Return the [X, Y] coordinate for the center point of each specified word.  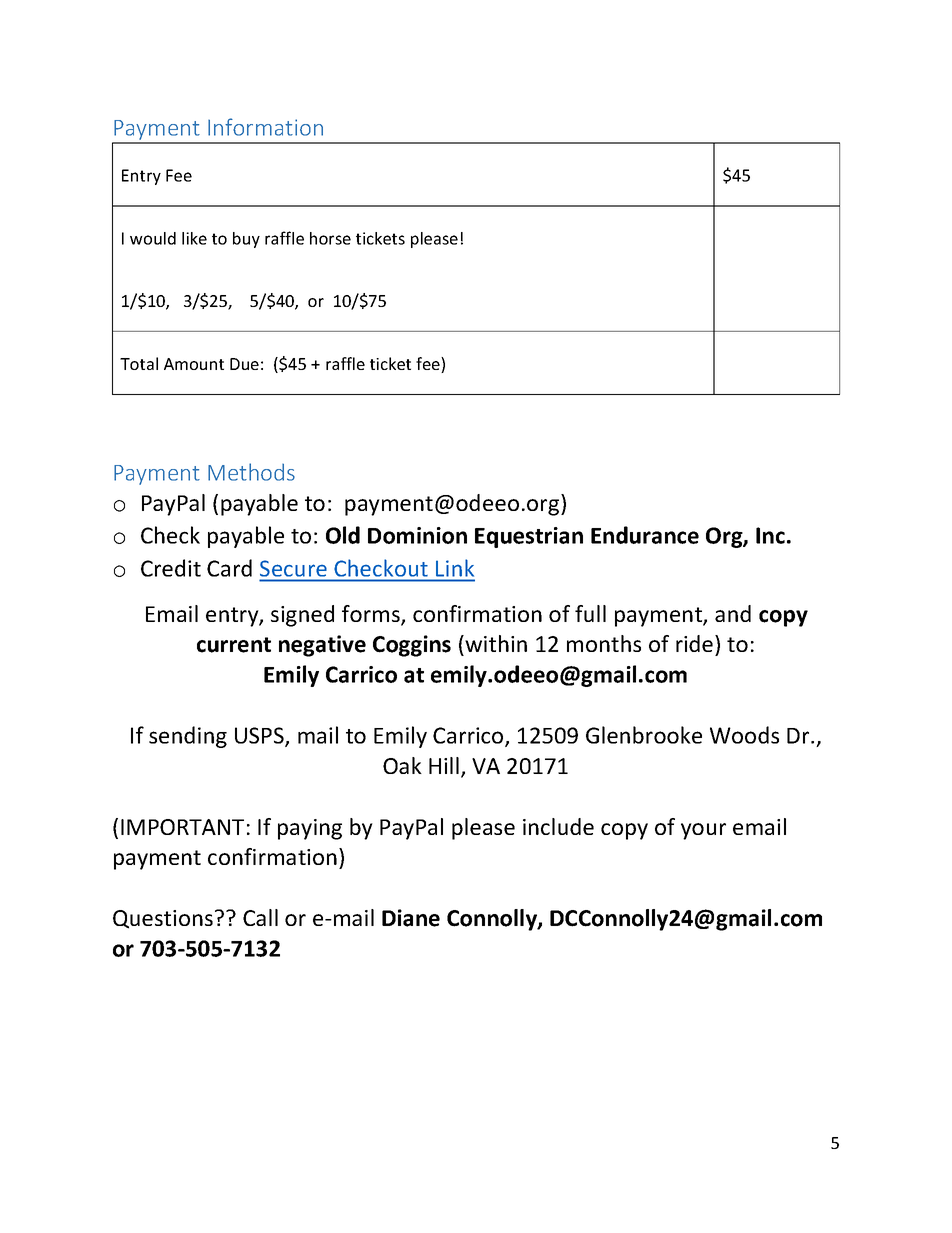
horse [330, 238]
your [703, 831]
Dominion [417, 535]
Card [229, 568]
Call [260, 917]
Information [265, 127]
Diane [411, 918]
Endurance [645, 535]
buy [246, 240]
